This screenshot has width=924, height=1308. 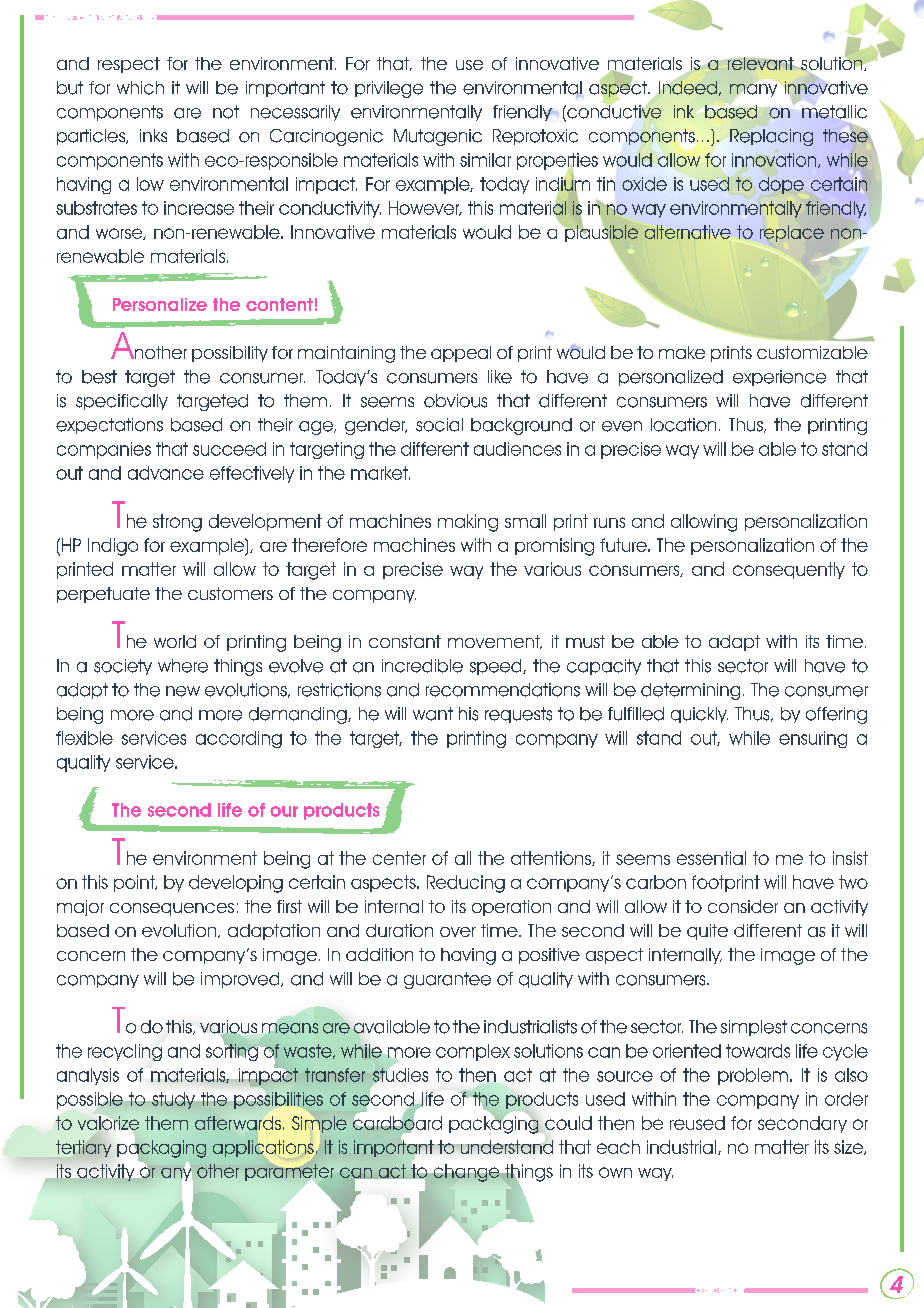 What do you see at coordinates (173, 1100) in the screenshot?
I see `study` at bounding box center [173, 1100].
